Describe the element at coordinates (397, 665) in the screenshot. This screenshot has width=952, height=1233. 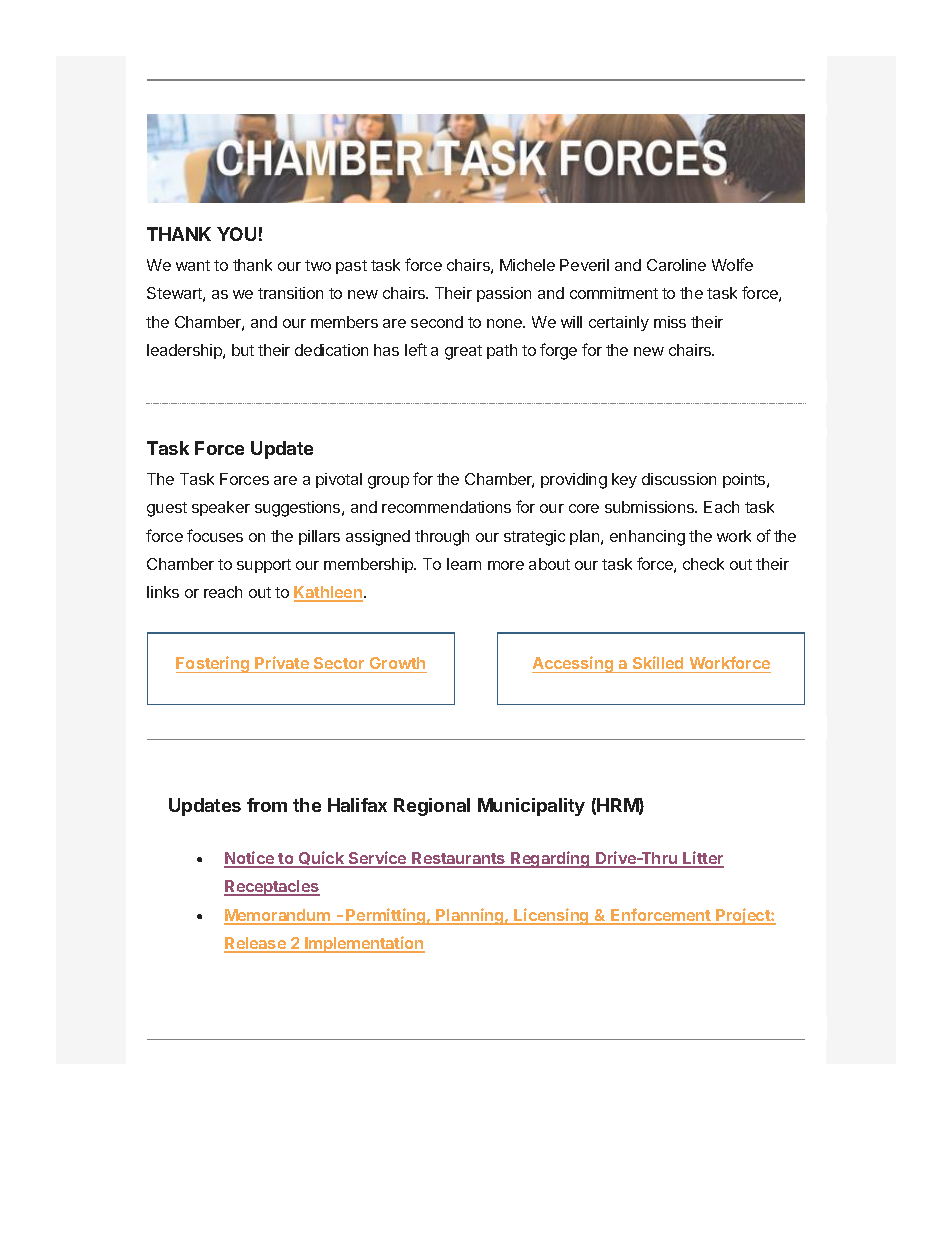
I see `Growth` at that location.
